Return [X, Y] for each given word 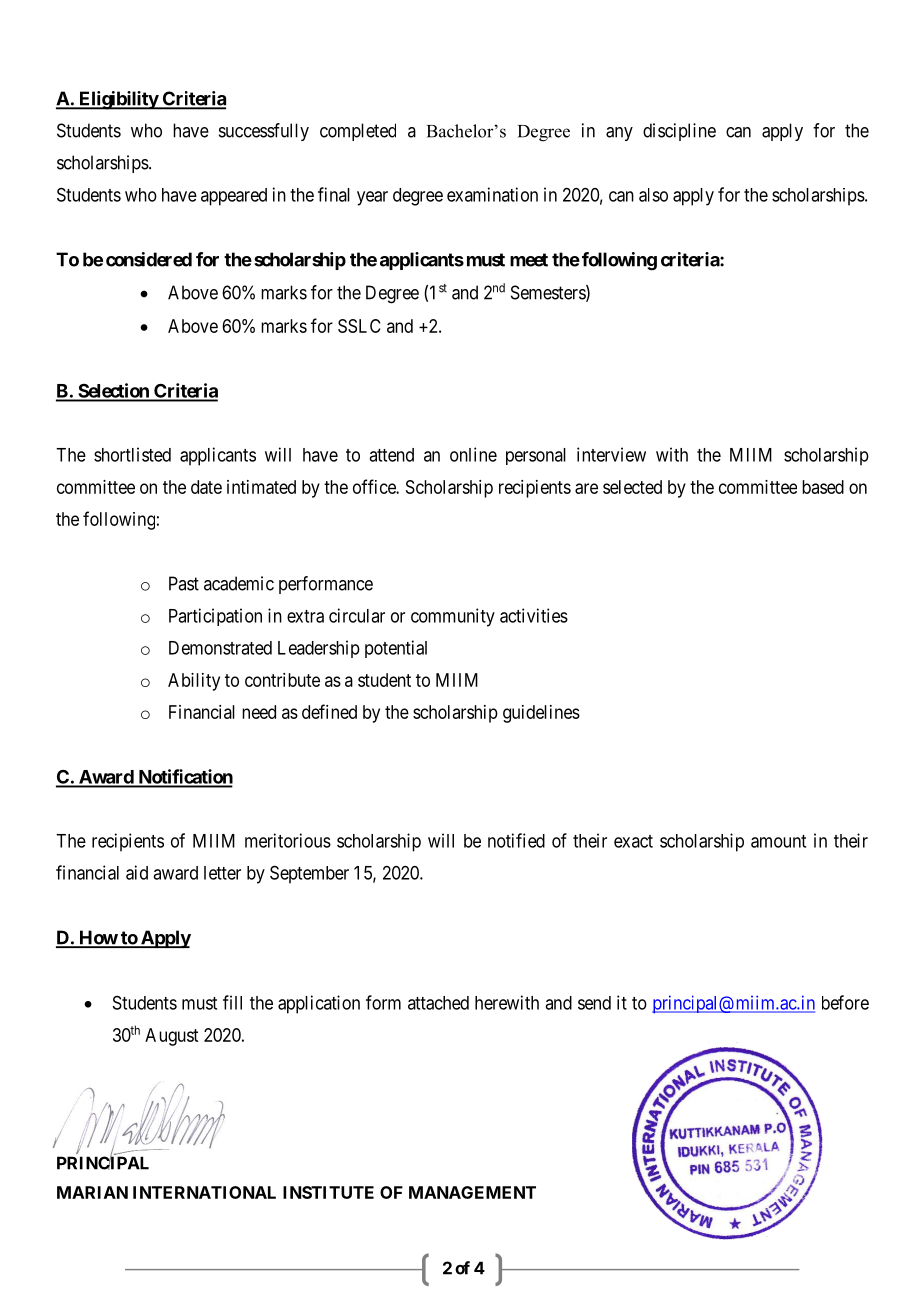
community [453, 617]
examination [492, 194]
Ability [194, 682]
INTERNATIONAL [204, 1192]
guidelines [541, 714]
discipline [679, 132]
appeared [234, 197]
